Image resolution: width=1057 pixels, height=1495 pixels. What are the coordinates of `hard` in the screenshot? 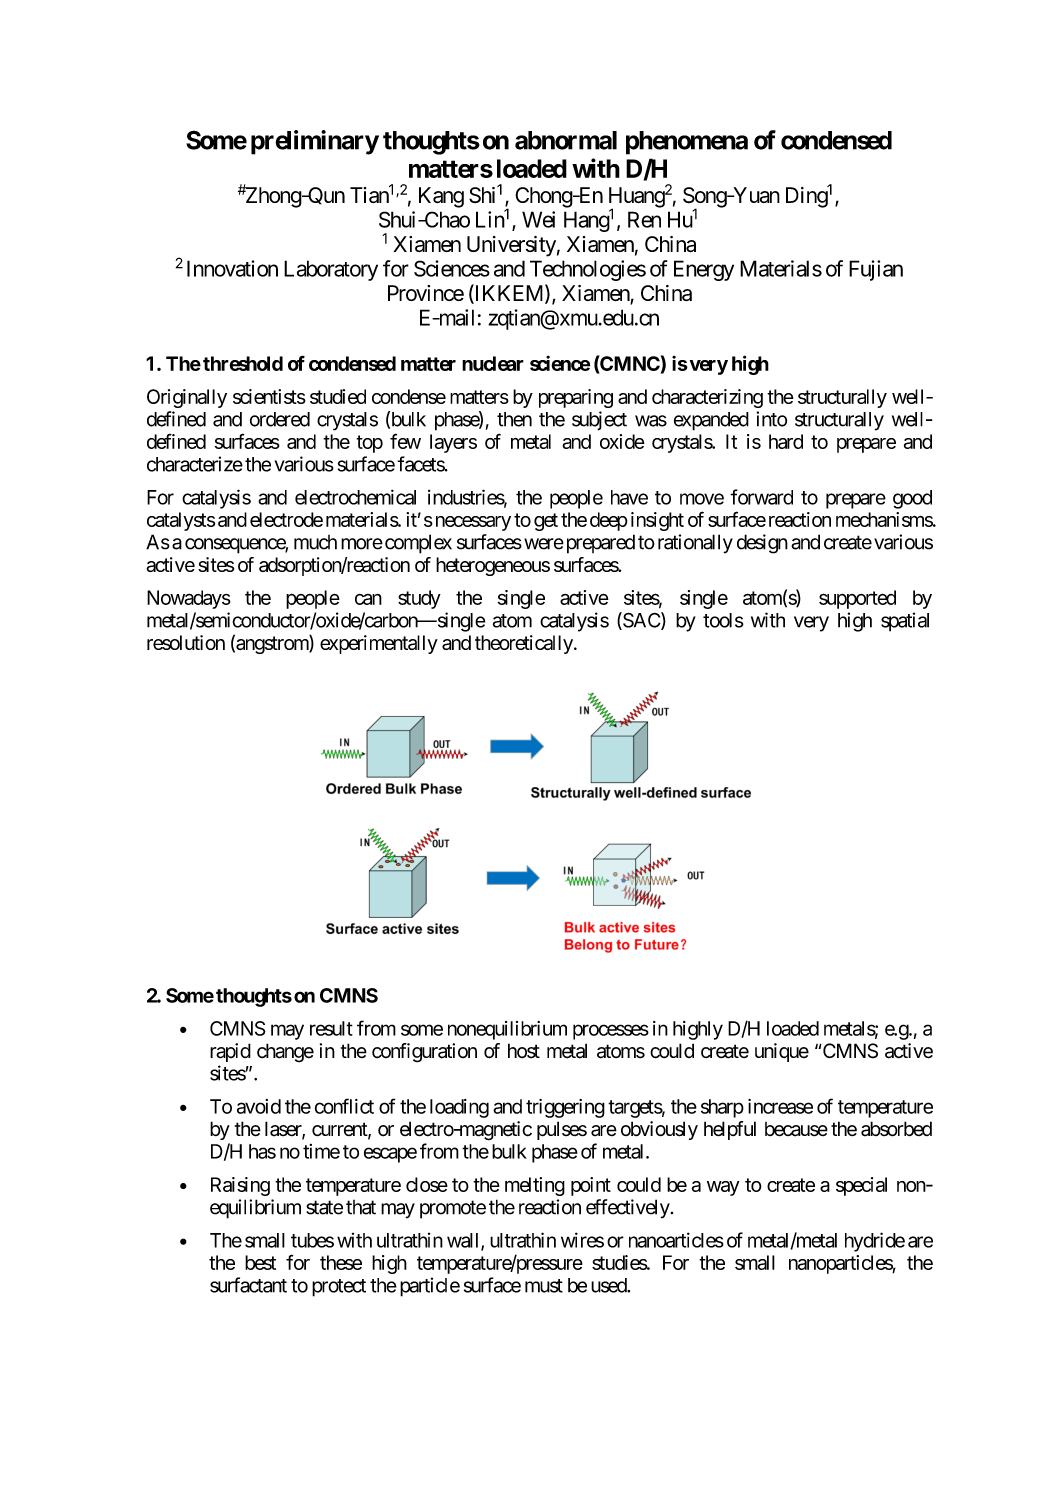 It's located at (786, 441).
